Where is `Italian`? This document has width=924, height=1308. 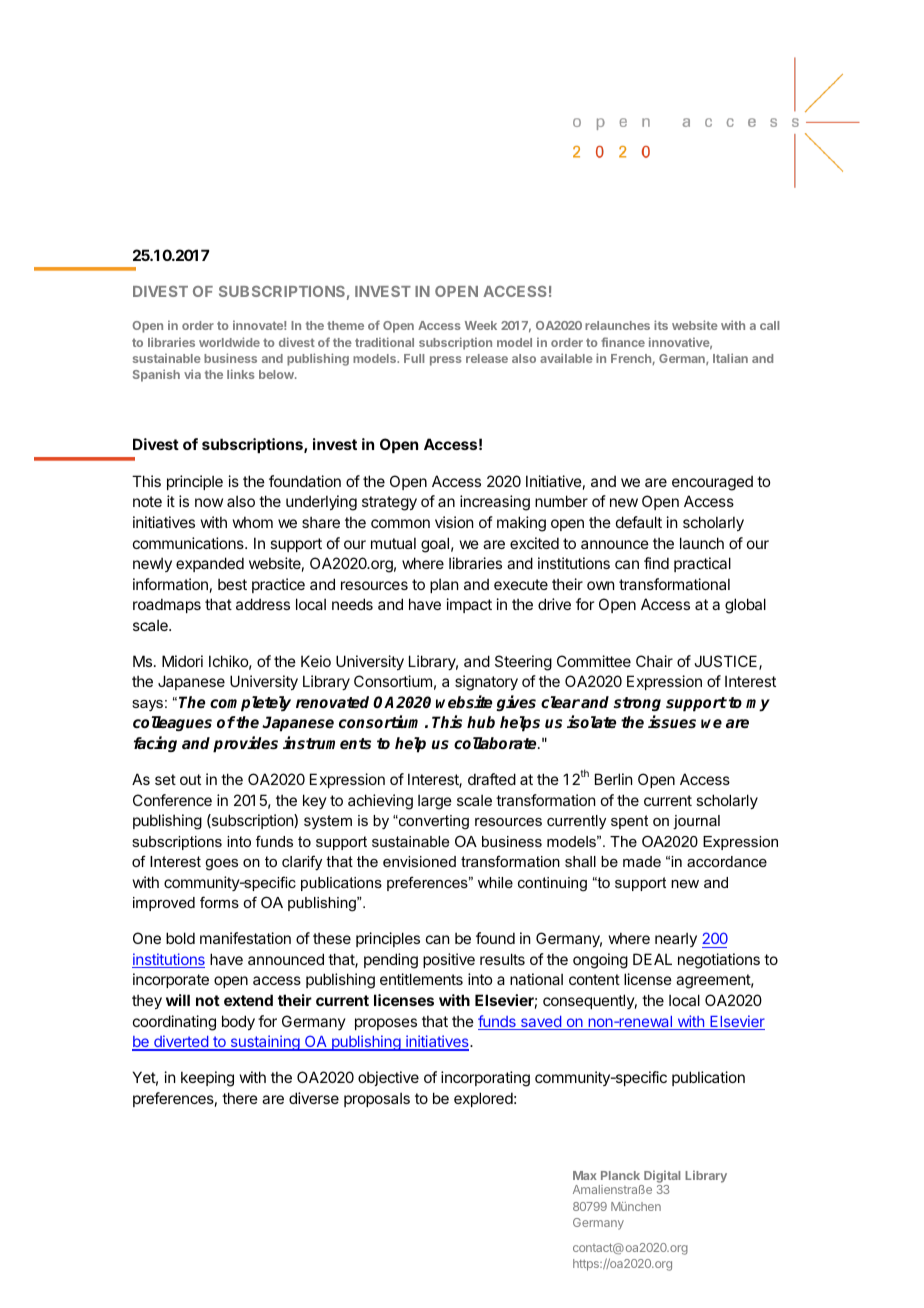 Italian is located at coordinates (730, 358).
